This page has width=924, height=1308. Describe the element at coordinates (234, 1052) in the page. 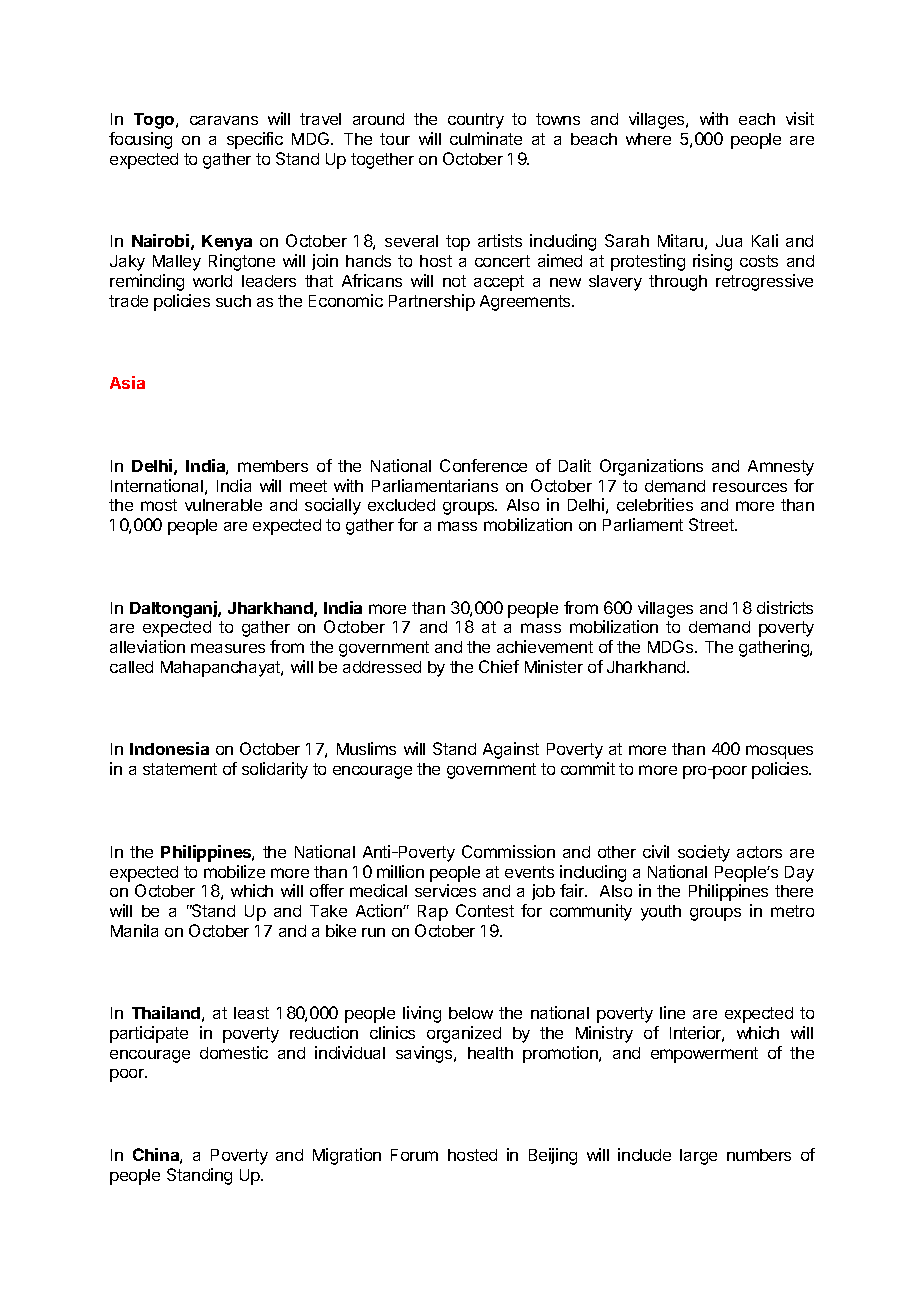

I see `domestic` at that location.
